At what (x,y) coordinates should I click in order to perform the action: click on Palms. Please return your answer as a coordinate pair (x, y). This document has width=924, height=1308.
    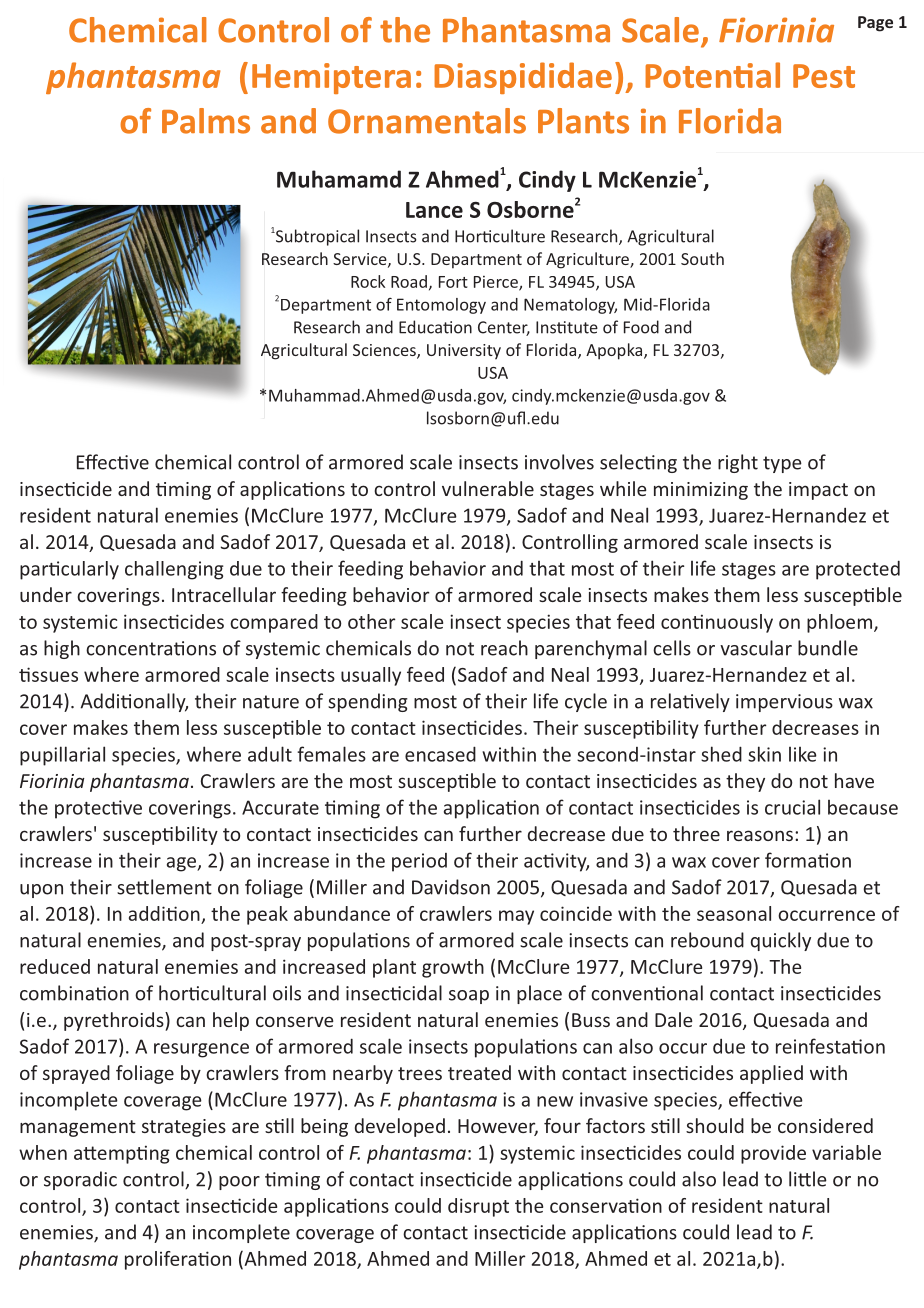
    Looking at the image, I should click on (206, 121).
